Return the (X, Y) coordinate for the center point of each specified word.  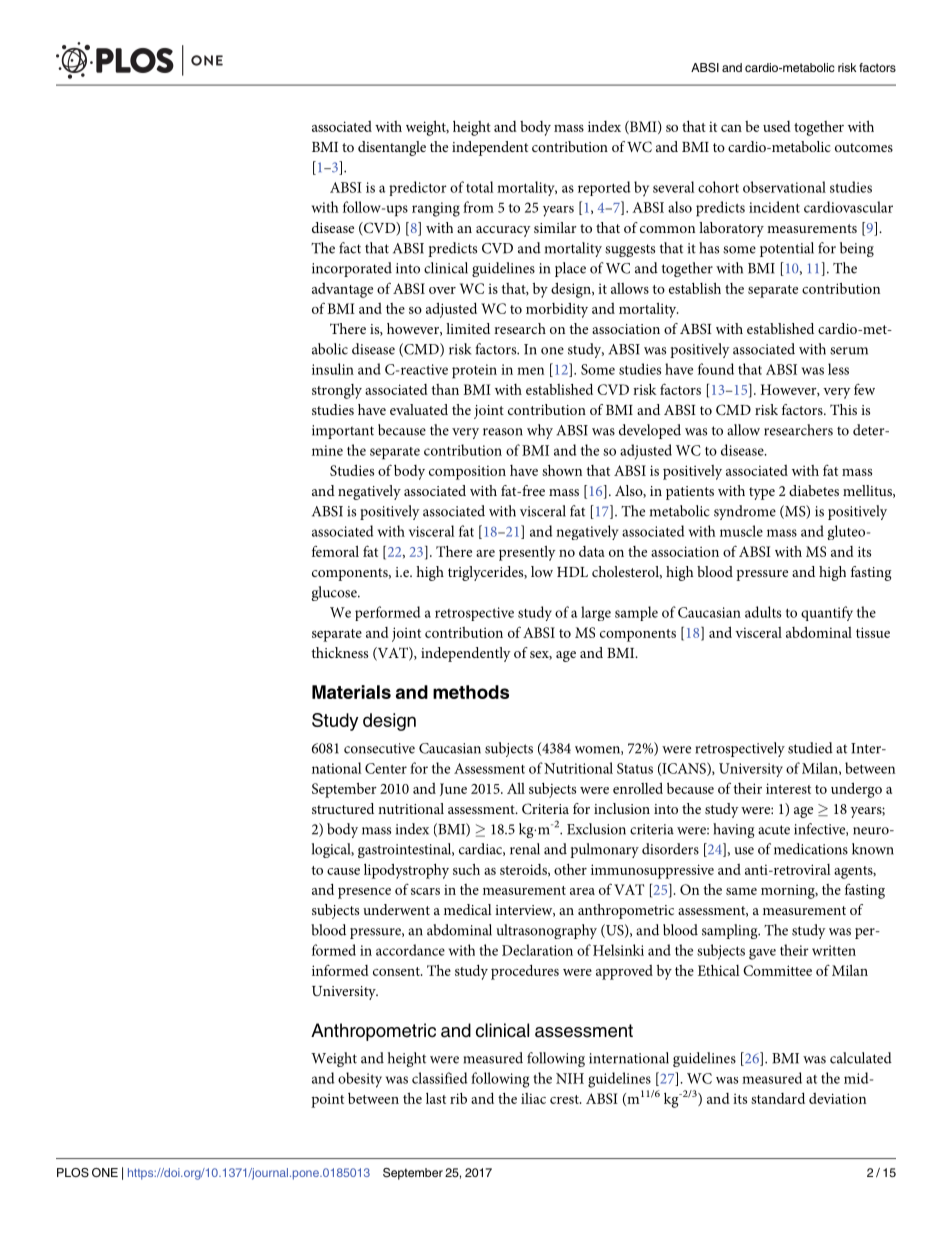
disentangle (392, 148)
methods (471, 692)
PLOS (73, 1172)
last (436, 1098)
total (480, 187)
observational (784, 187)
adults (763, 612)
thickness (339, 652)
